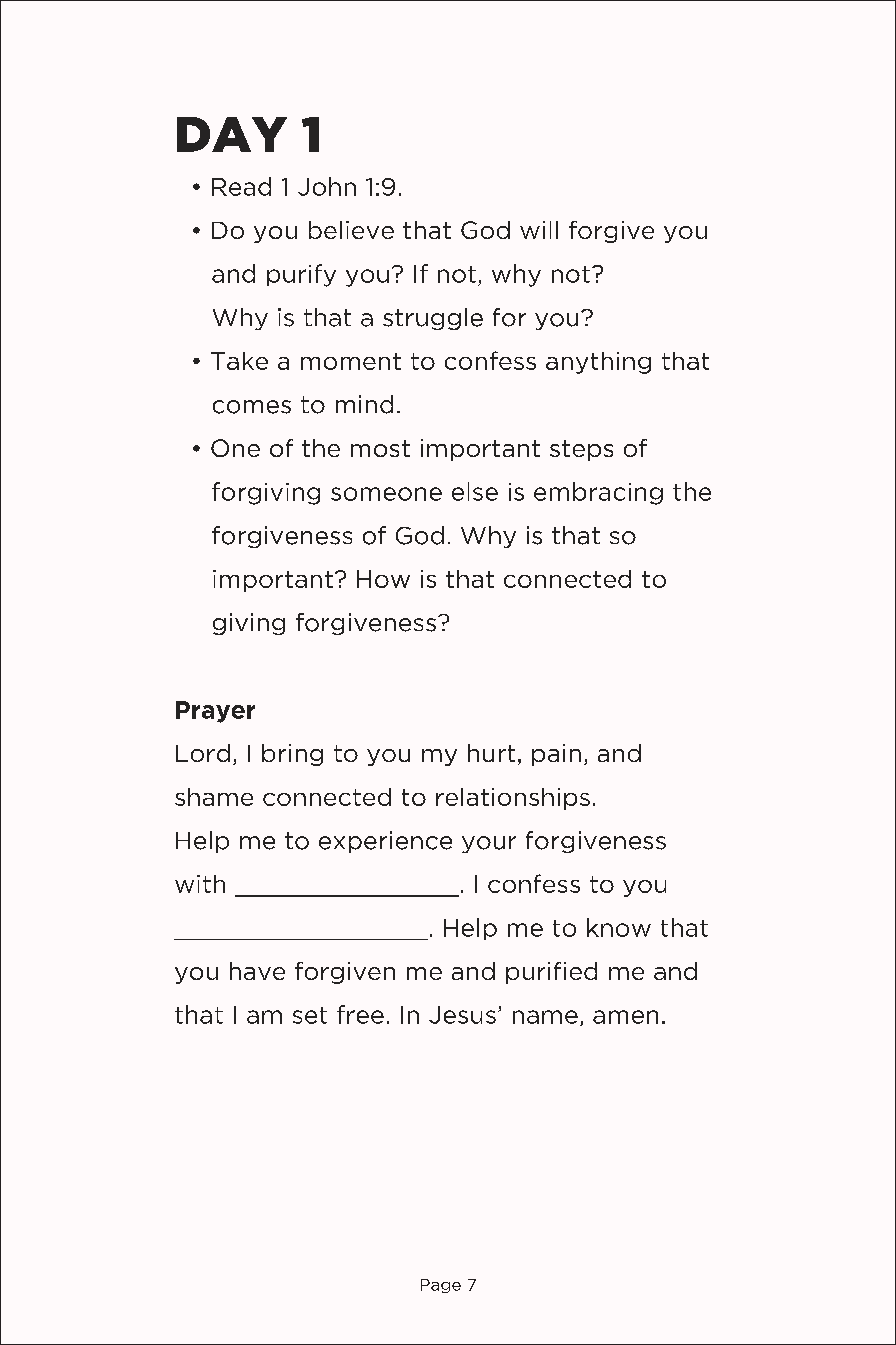 The height and width of the image is (1345, 896). What do you see at coordinates (539, 230) in the image?
I see `will` at bounding box center [539, 230].
